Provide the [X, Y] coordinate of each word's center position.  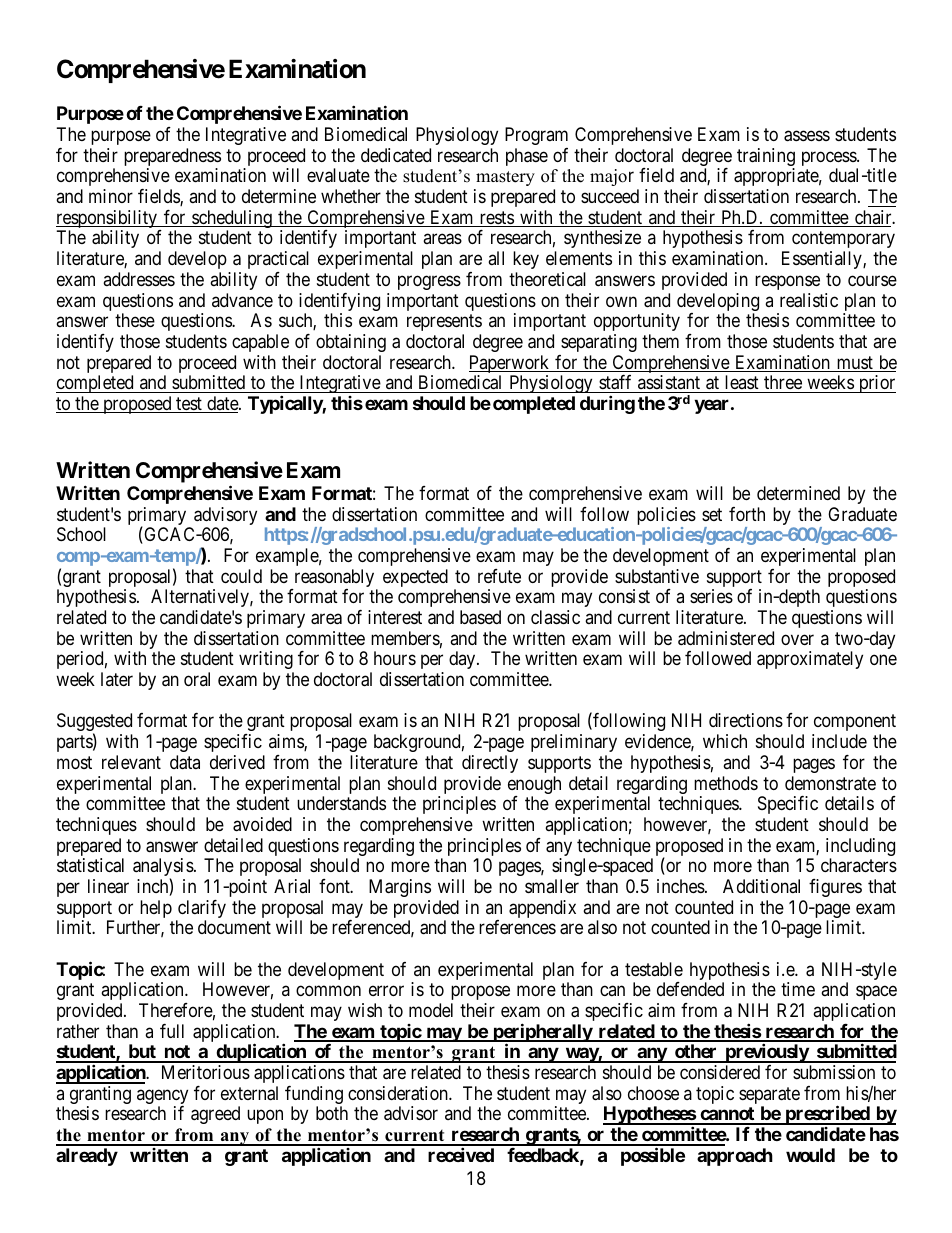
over [797, 639]
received [461, 1154]
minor [111, 196]
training [766, 158]
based [480, 617]
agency [162, 1098]
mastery [505, 178]
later [117, 679]
